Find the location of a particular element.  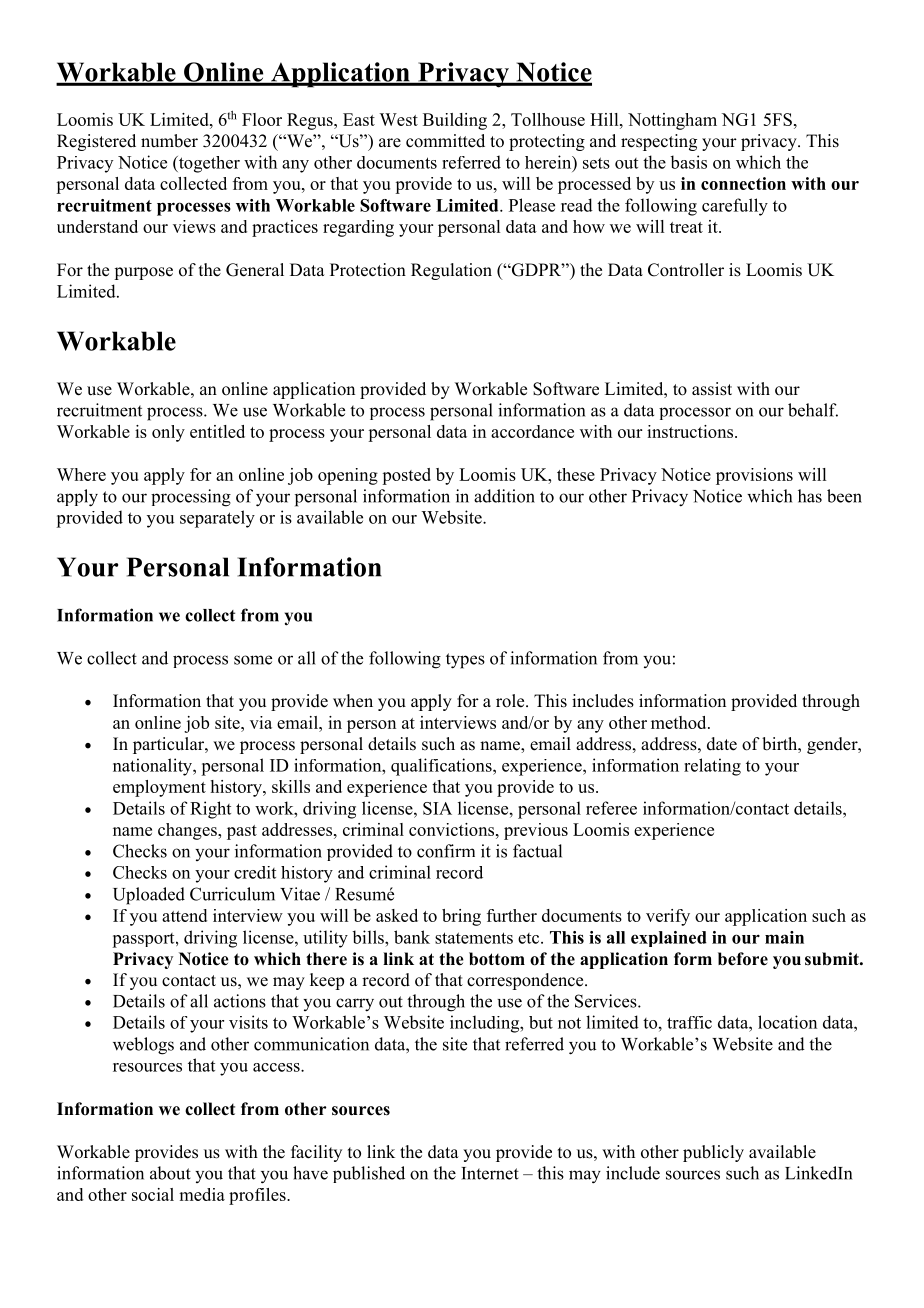

connection is located at coordinates (743, 183).
